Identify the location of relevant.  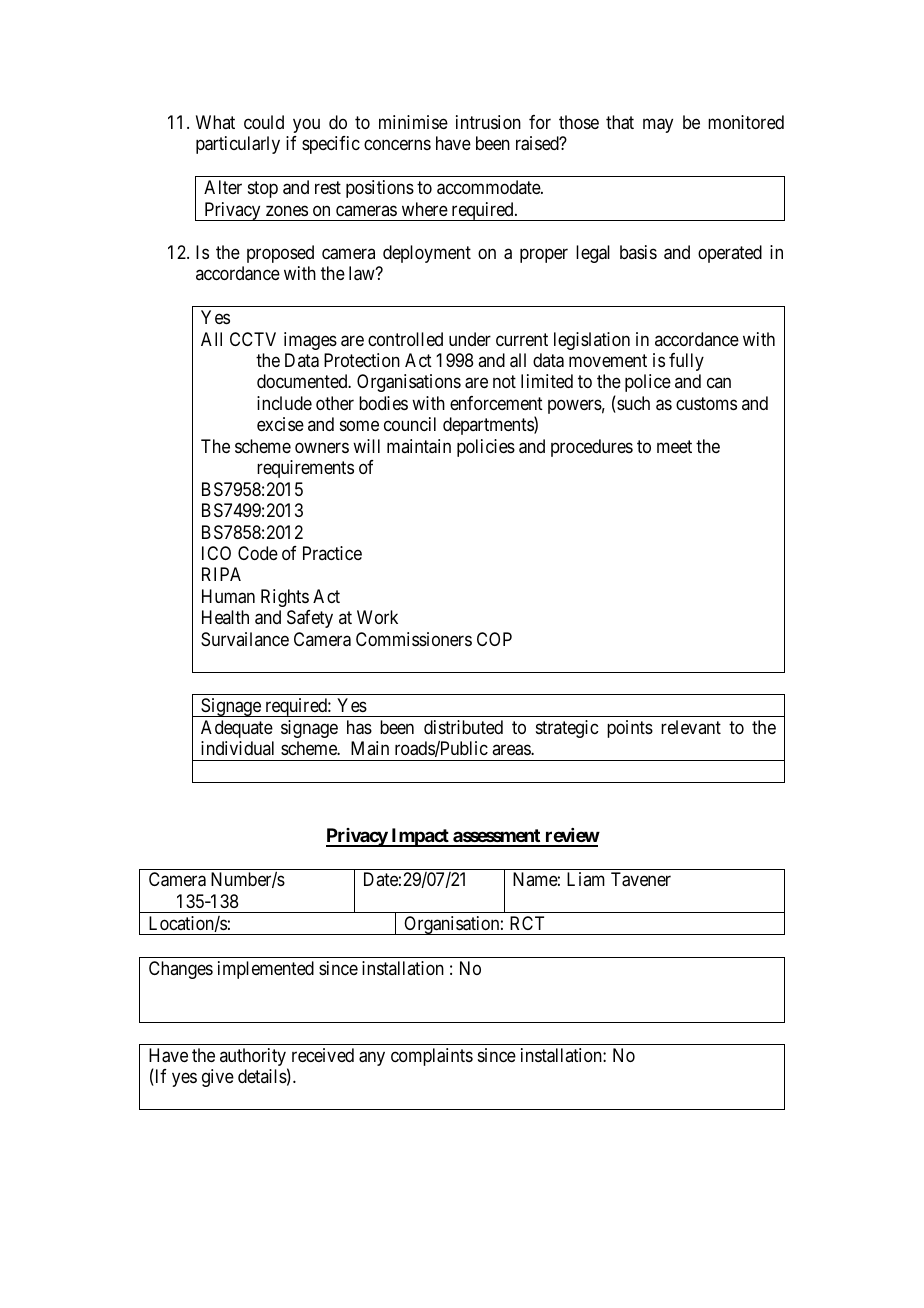
(691, 727).
